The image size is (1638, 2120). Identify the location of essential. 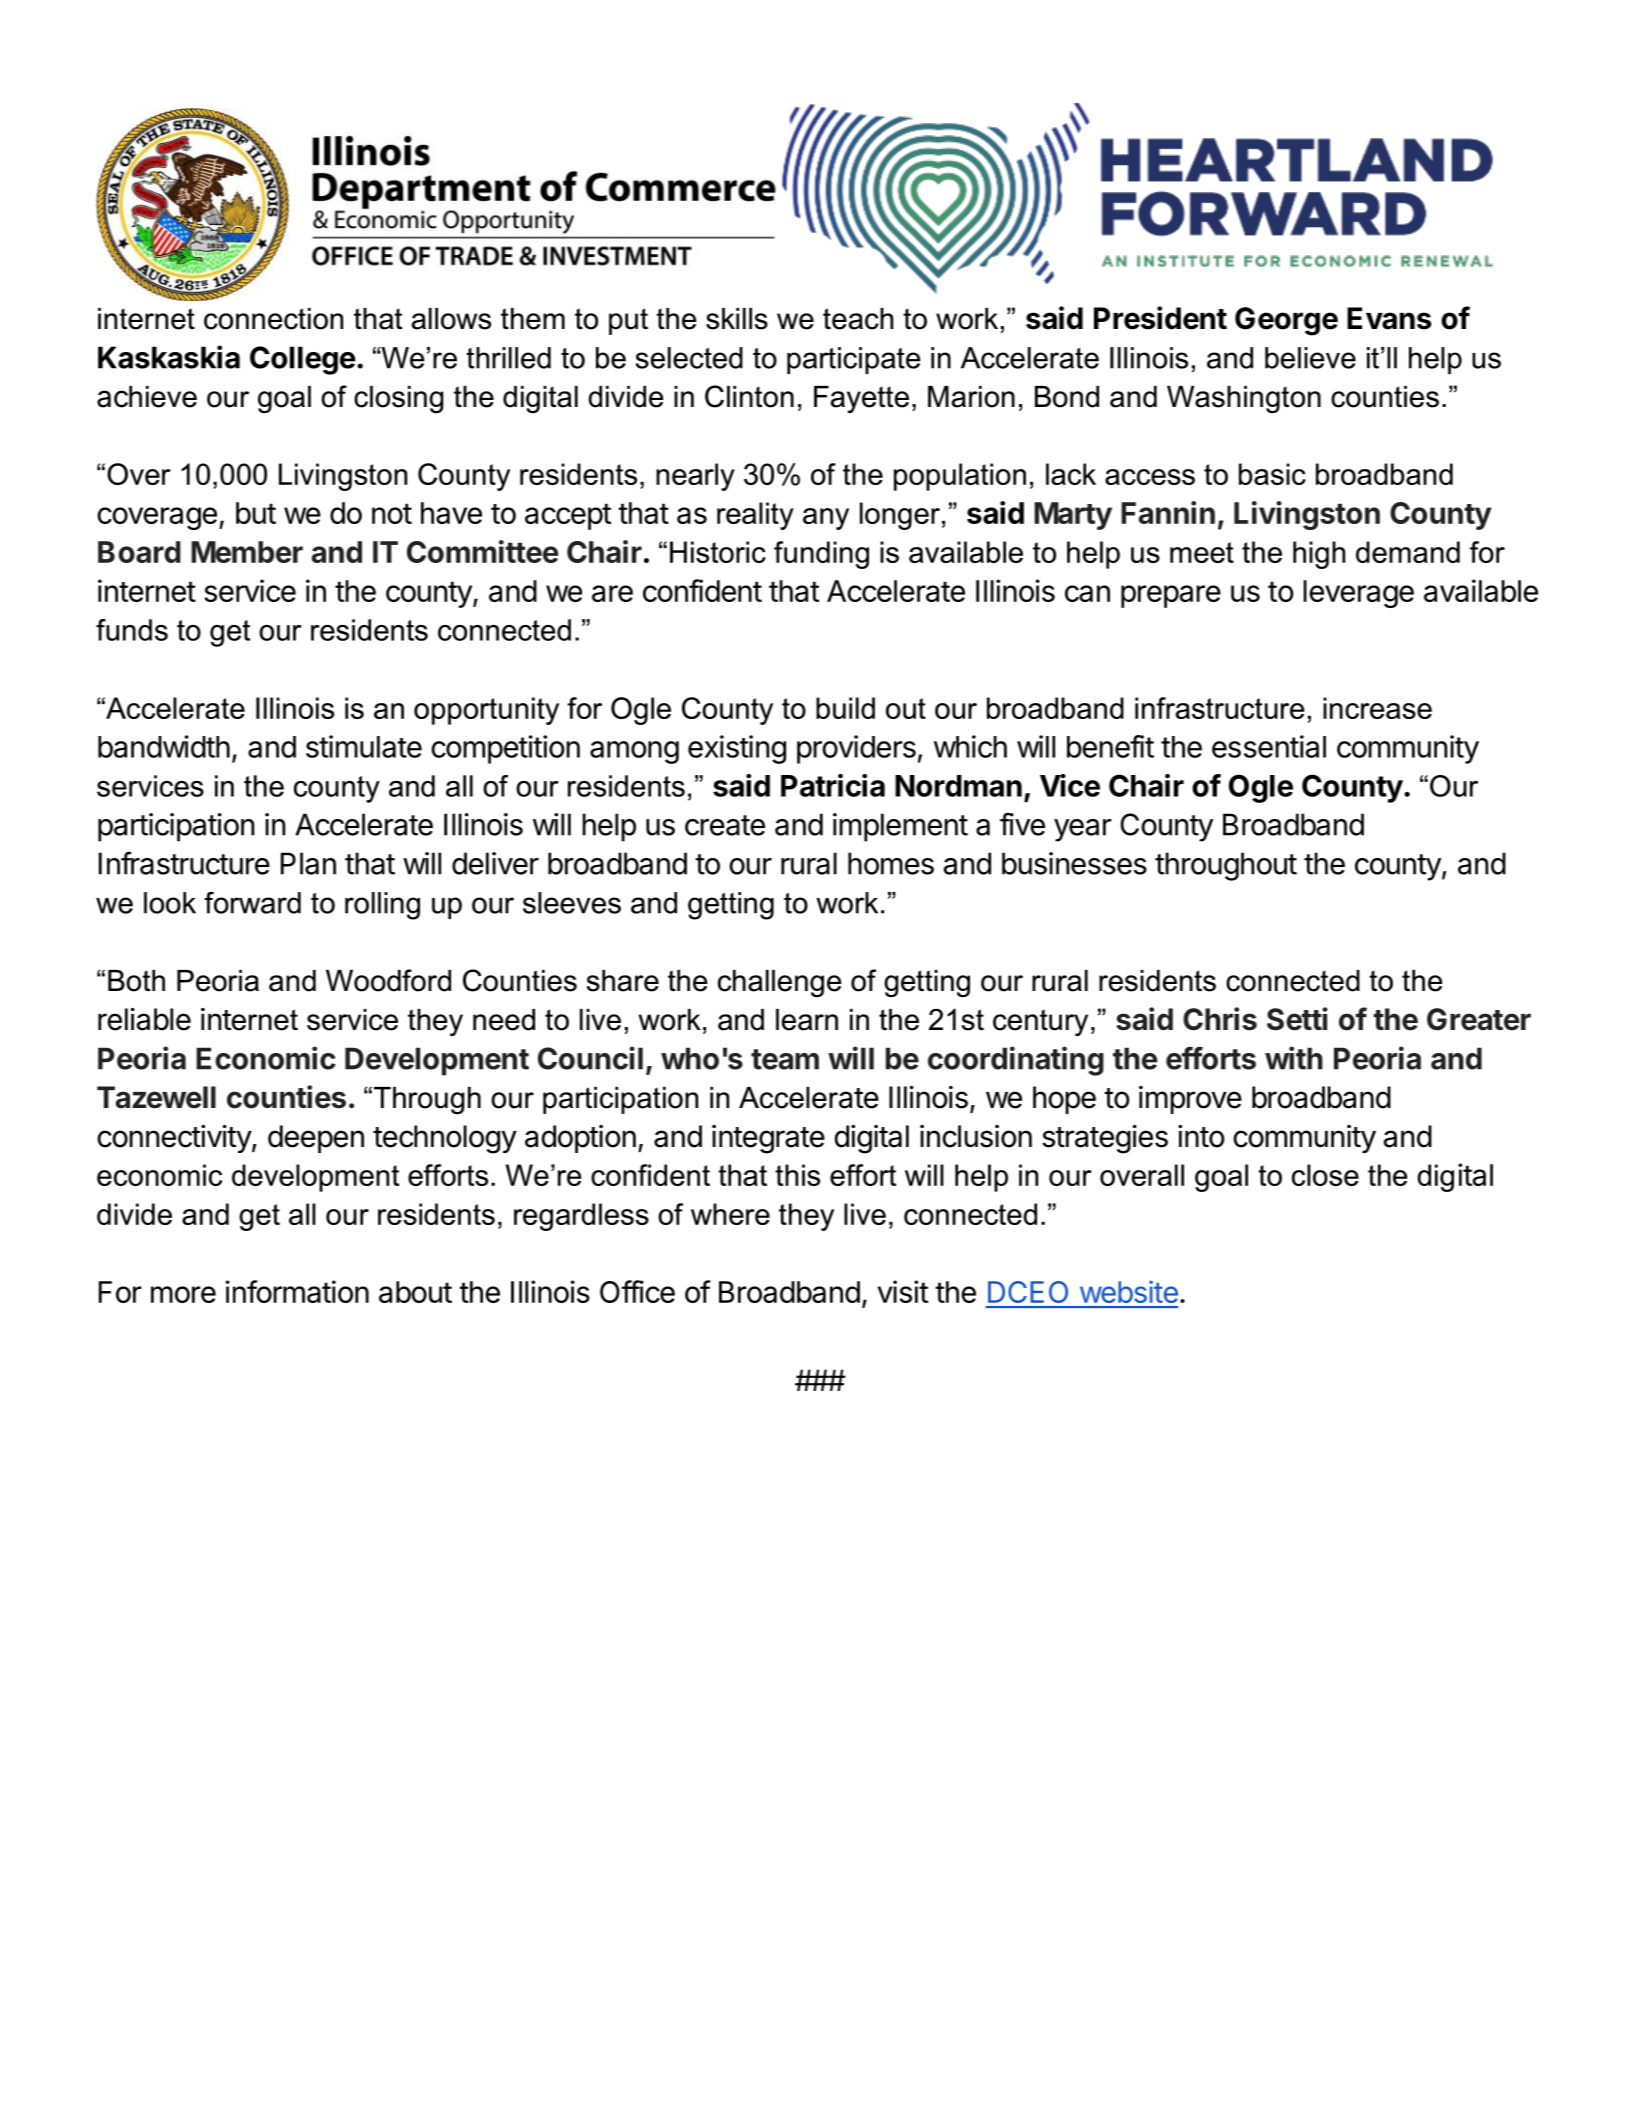
(1269, 746).
